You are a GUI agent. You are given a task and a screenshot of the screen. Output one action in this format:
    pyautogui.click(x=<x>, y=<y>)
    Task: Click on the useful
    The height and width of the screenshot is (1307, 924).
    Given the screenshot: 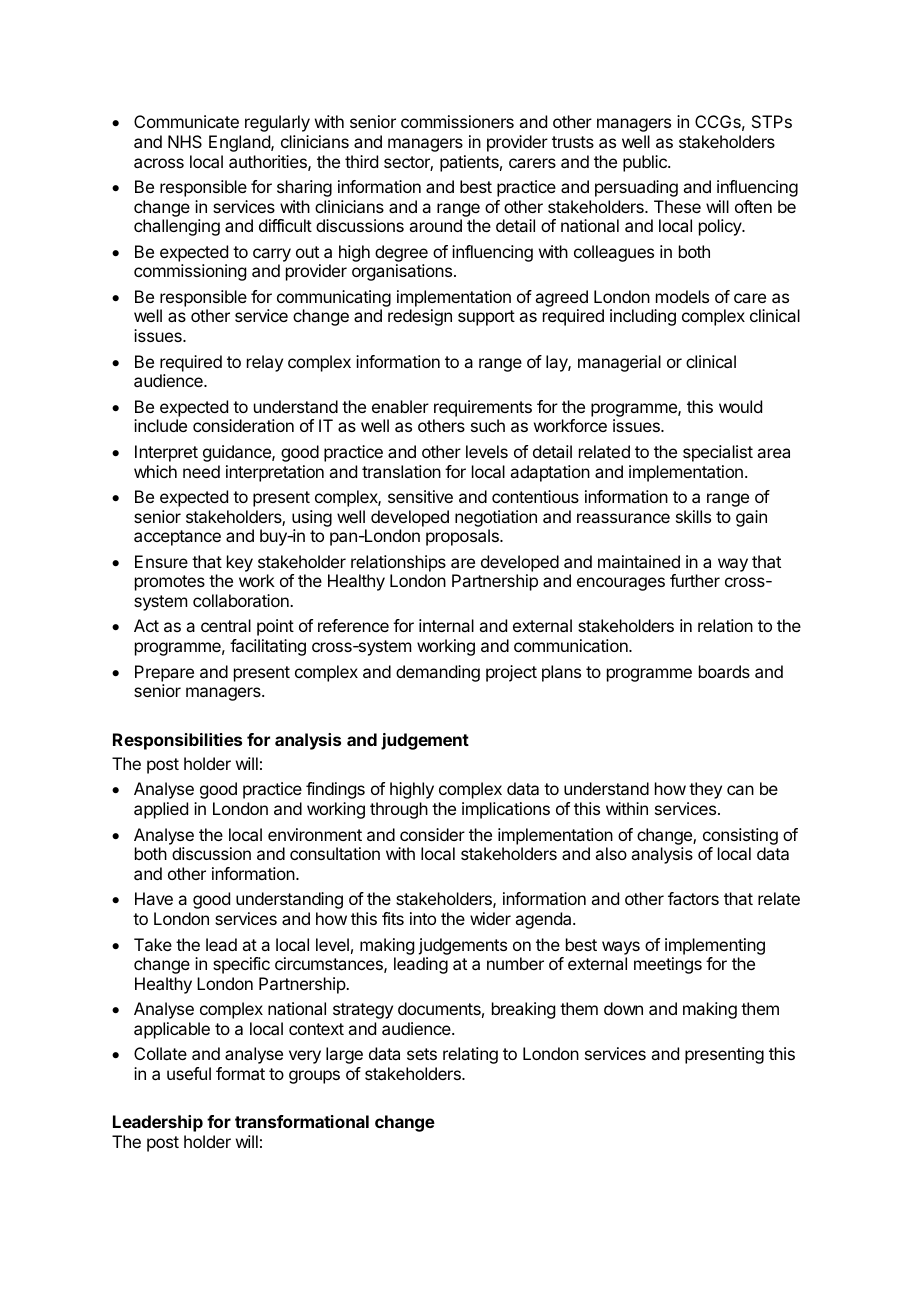 What is the action you would take?
    pyautogui.click(x=189, y=1073)
